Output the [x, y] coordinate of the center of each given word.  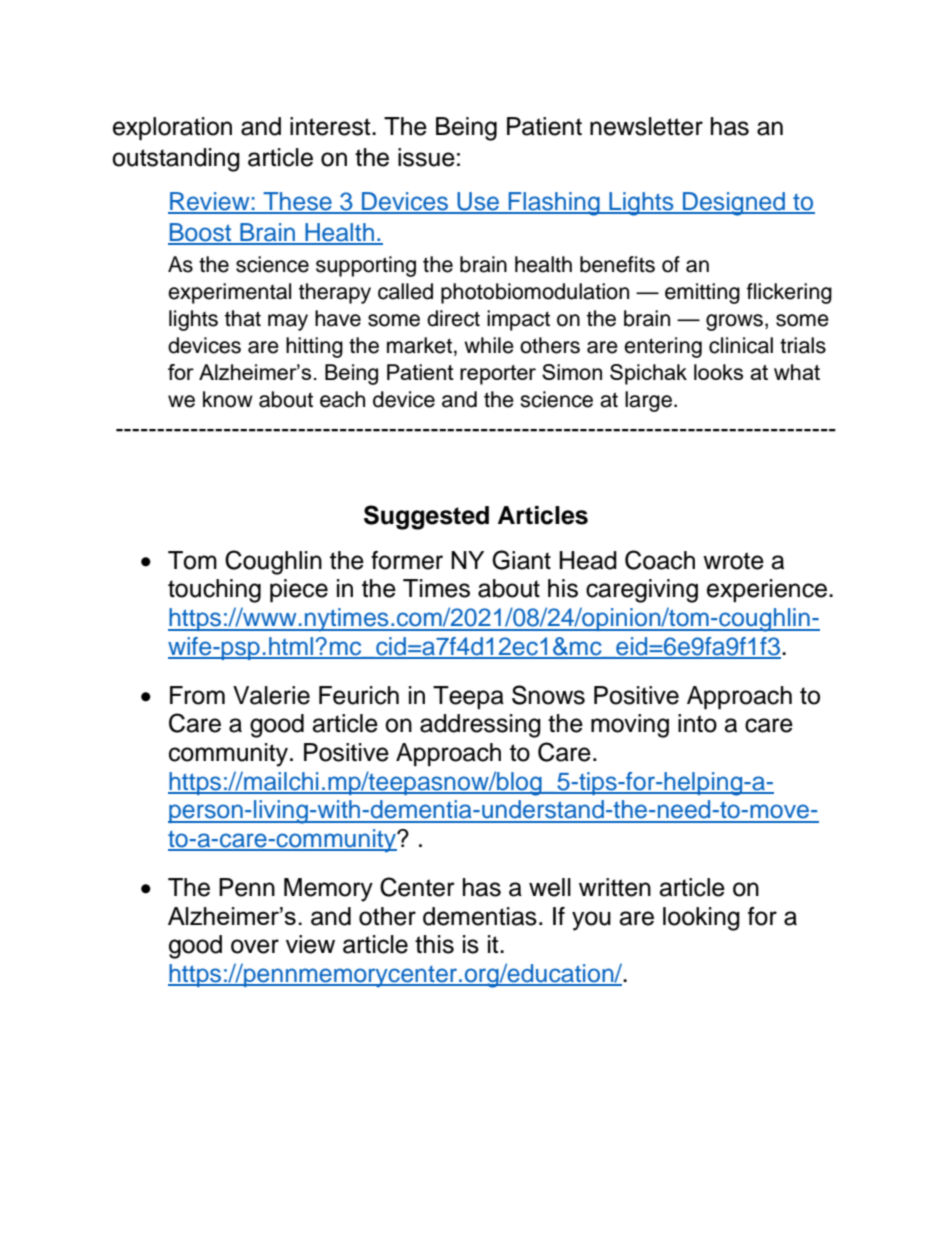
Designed [734, 204]
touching [214, 591]
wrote [733, 561]
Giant [521, 560]
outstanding [176, 160]
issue [426, 157]
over [255, 946]
